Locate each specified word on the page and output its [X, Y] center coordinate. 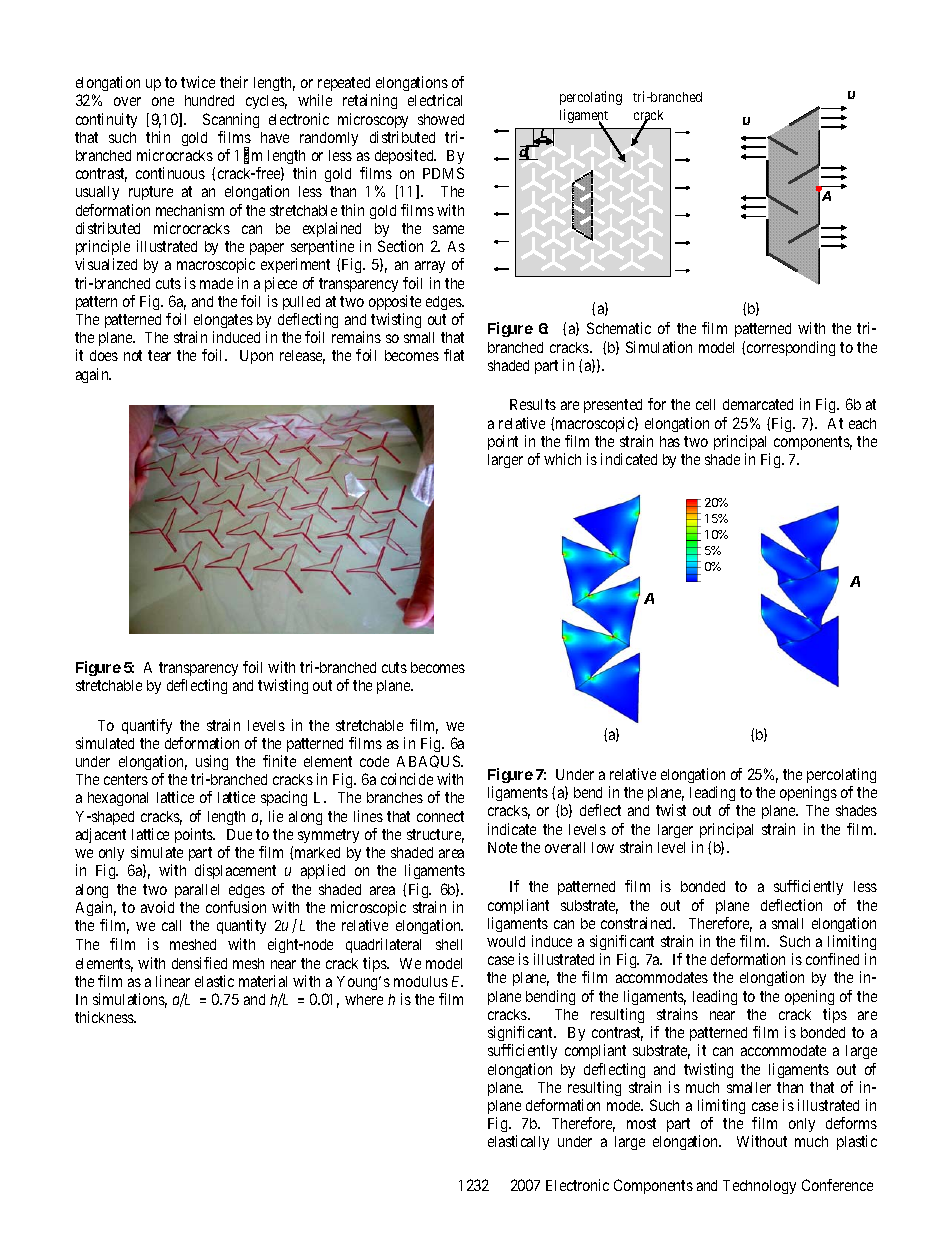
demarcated [758, 404]
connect [440, 816]
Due [239, 834]
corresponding [791, 348]
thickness [105, 1017]
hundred [209, 100]
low [603, 847]
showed [441, 119]
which [562, 459]
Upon [256, 357]
